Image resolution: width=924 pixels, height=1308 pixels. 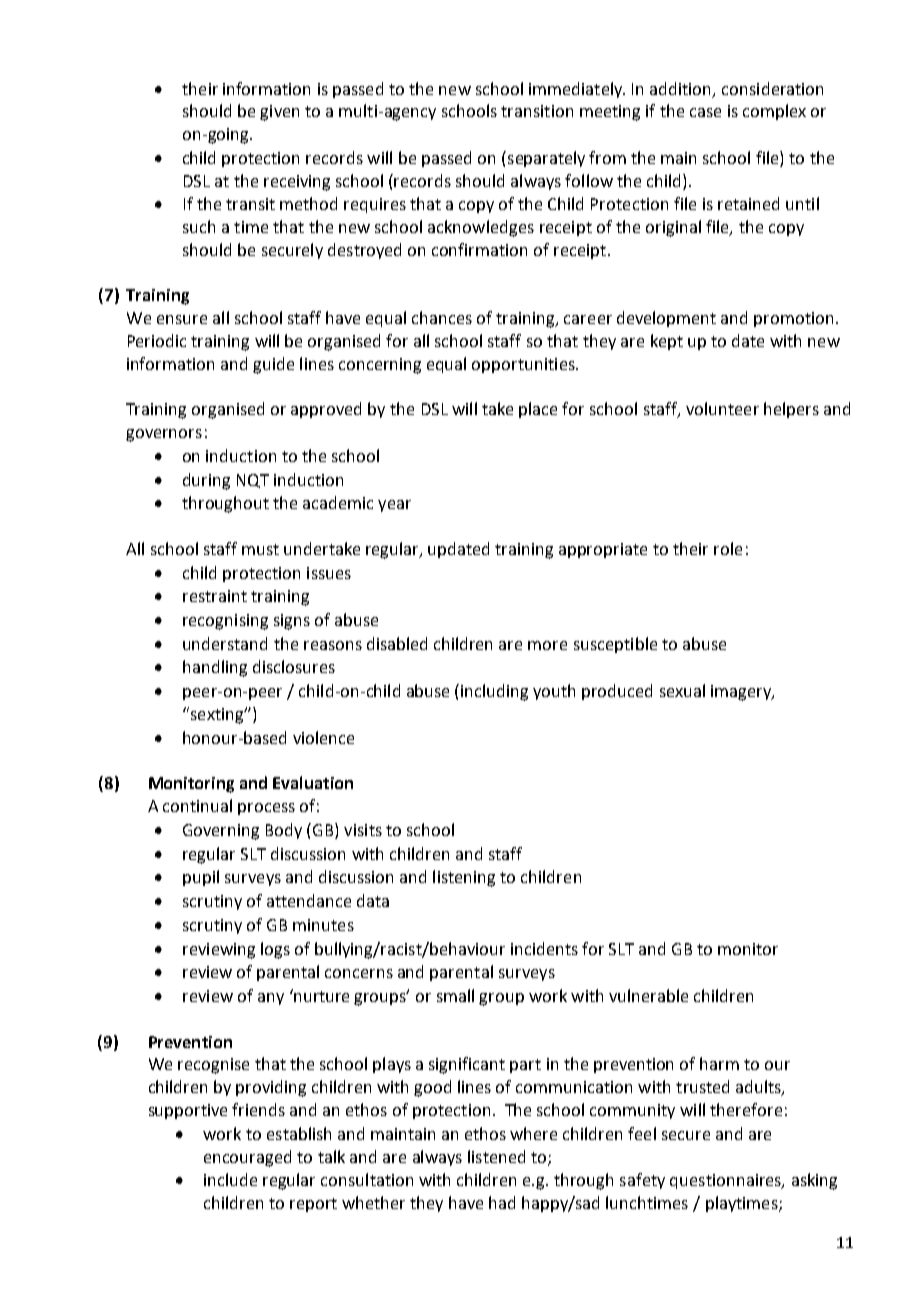 What do you see at coordinates (494, 692) in the document?
I see `including` at bounding box center [494, 692].
